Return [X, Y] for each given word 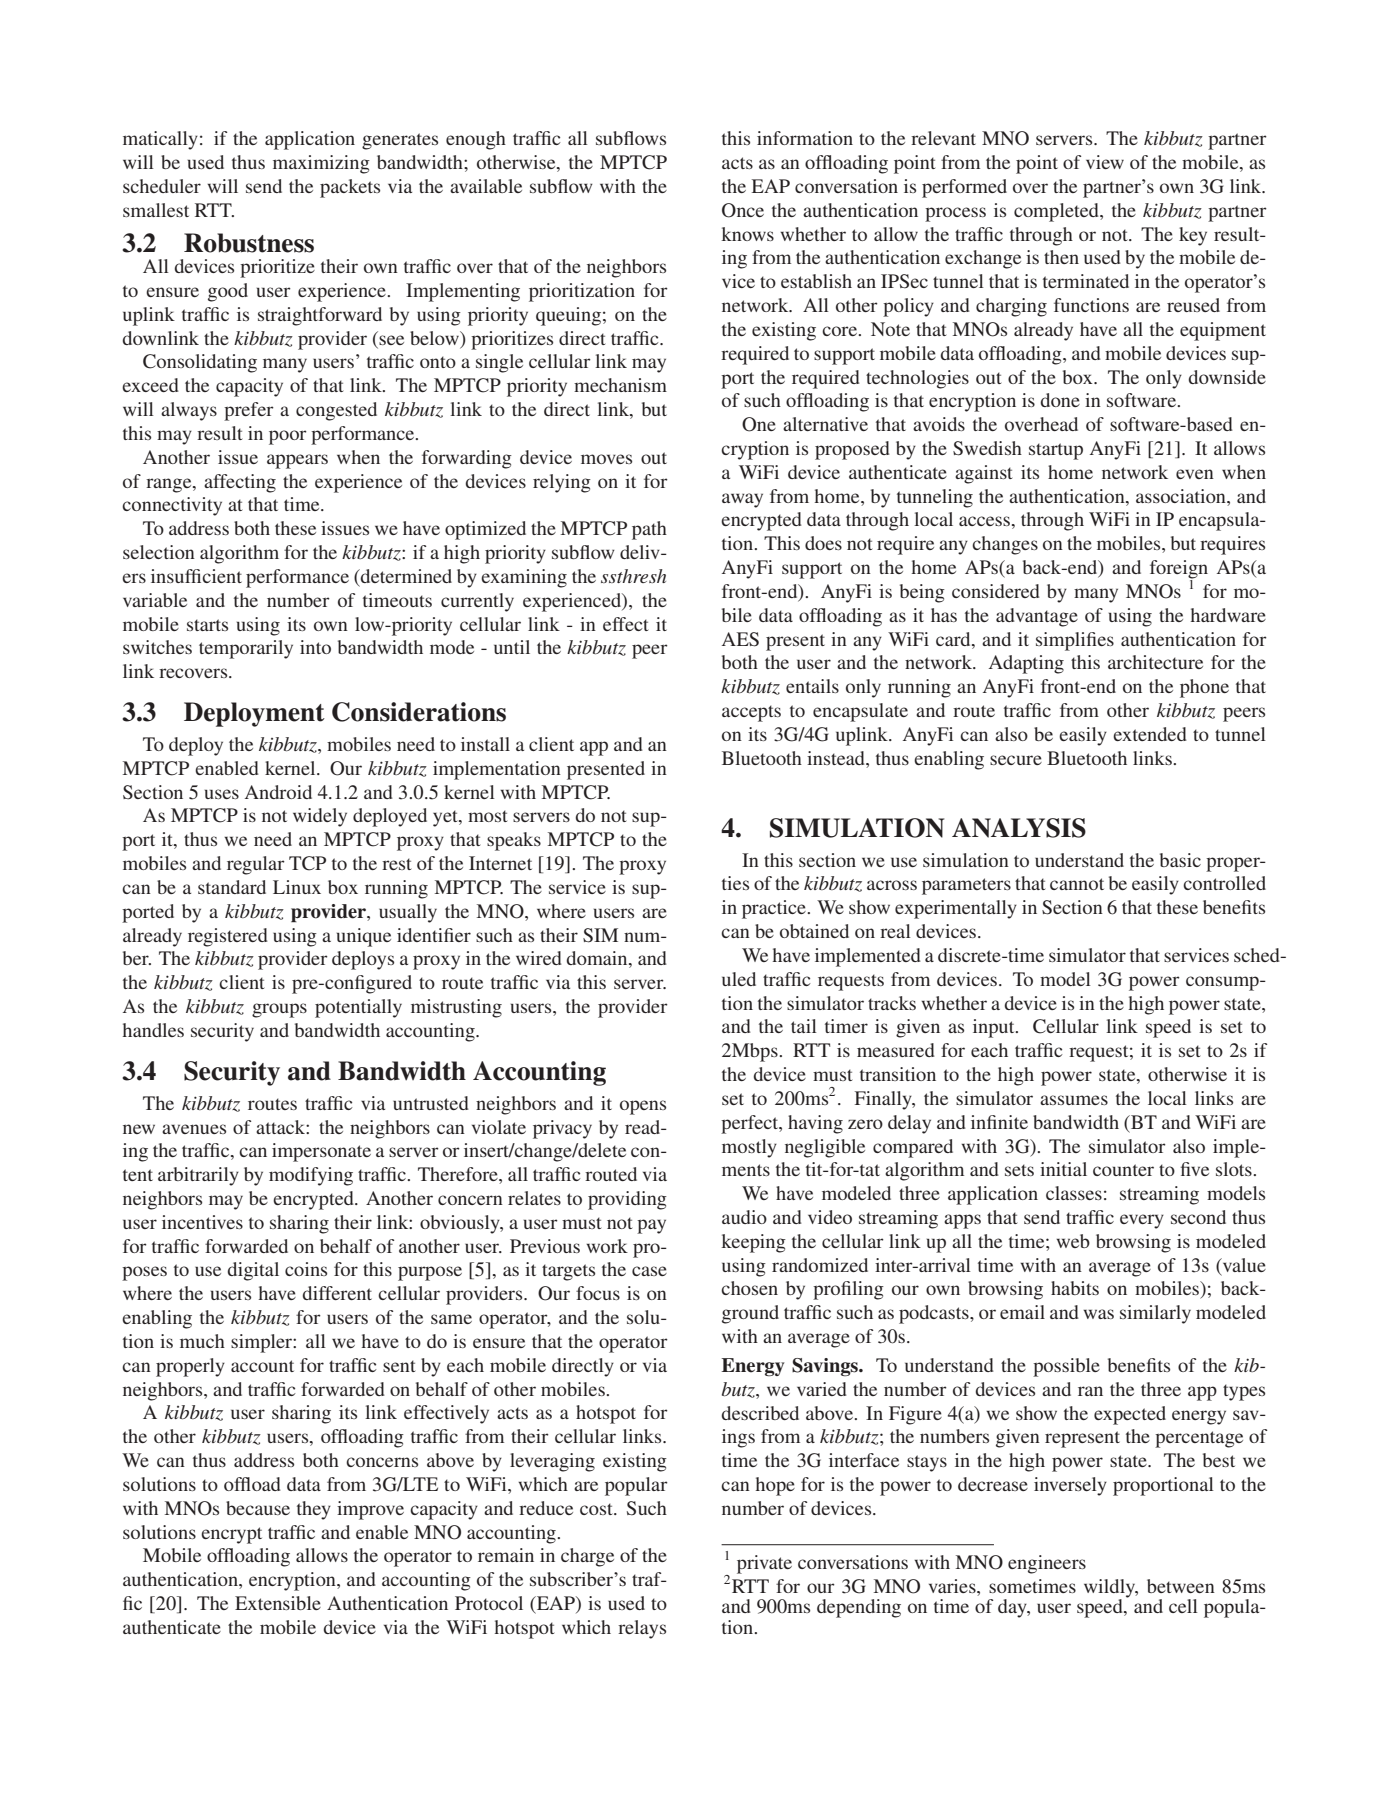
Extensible [278, 1603]
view [1105, 162]
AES [740, 639]
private [764, 1564]
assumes [1074, 1100]
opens [643, 1107]
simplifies [1075, 641]
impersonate [321, 1152]
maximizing [321, 164]
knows [747, 234]
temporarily [246, 649]
